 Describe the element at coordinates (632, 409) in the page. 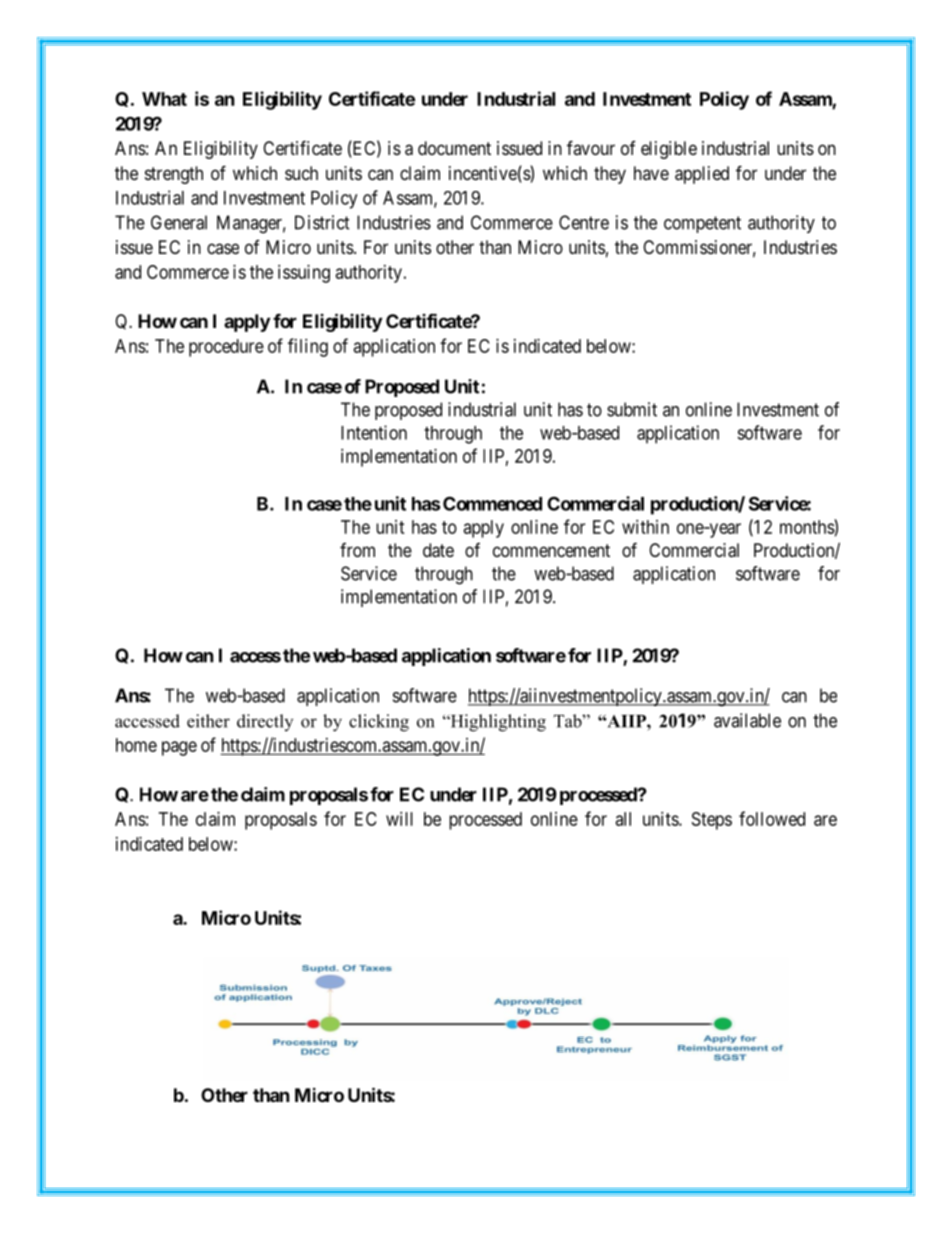

I see `submit` at that location.
